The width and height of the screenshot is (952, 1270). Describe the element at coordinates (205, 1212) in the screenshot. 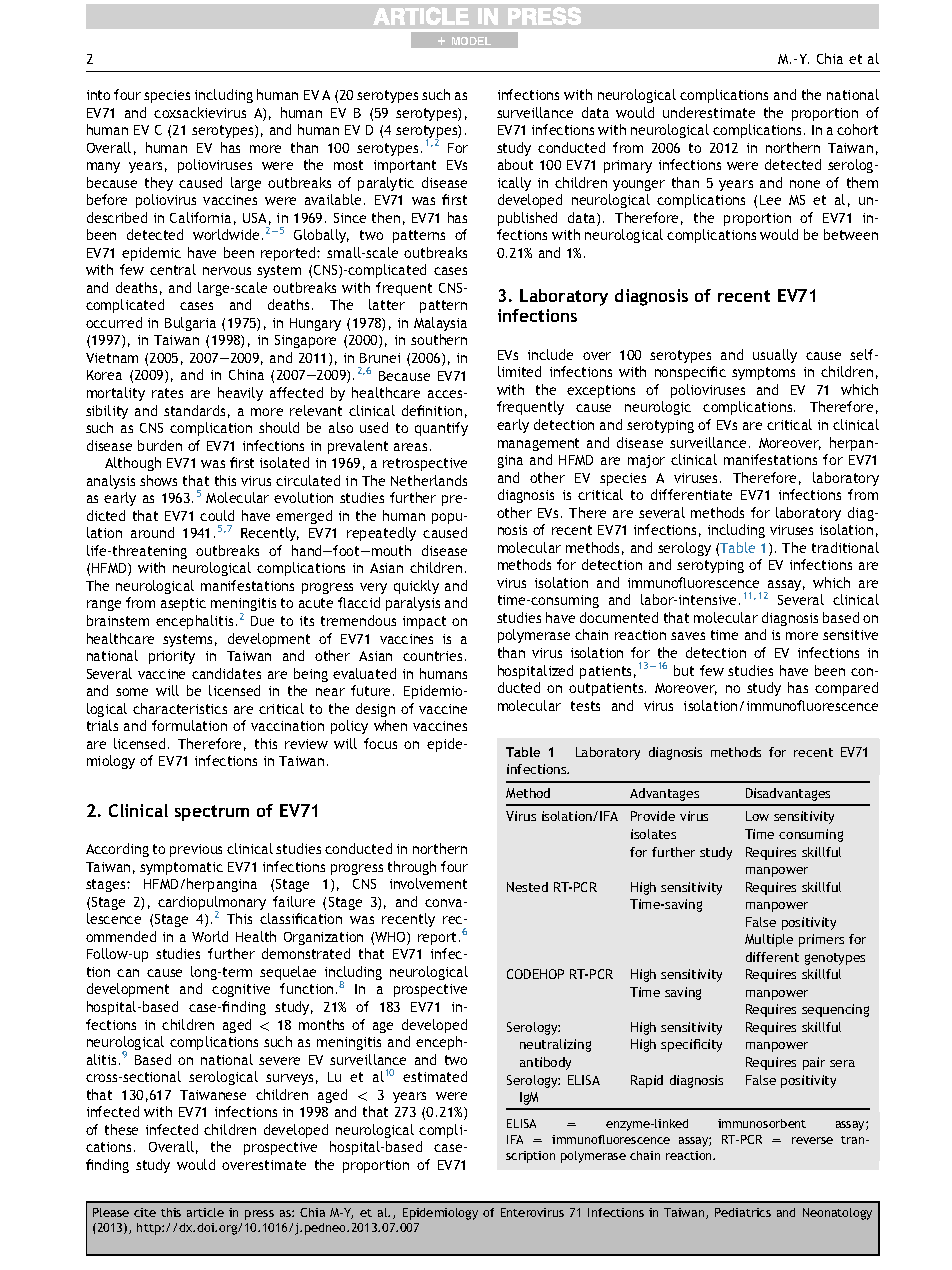

I see `article` at that location.
